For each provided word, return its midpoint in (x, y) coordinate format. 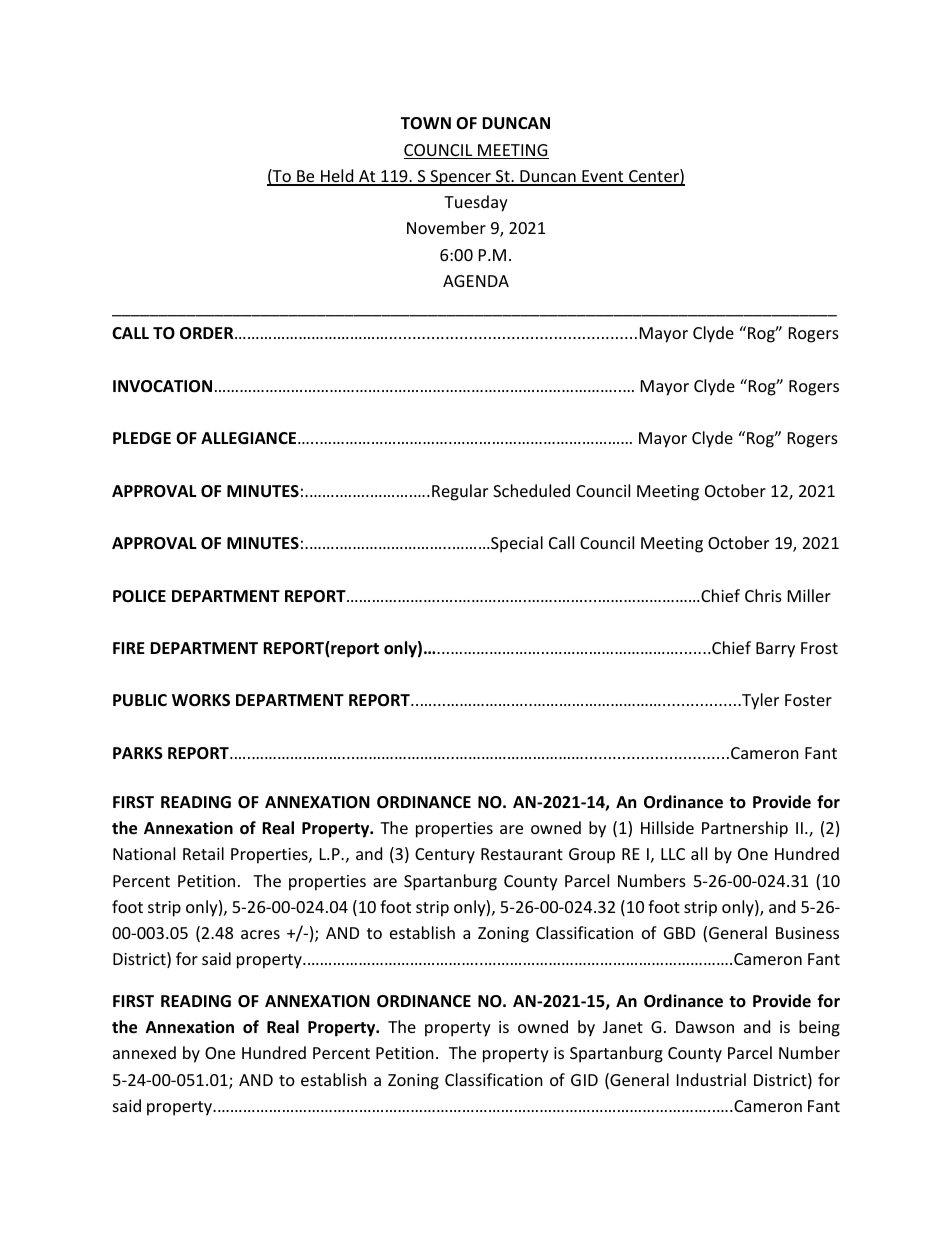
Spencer (460, 178)
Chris (763, 595)
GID (584, 1080)
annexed (144, 1052)
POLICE (139, 596)
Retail (203, 853)
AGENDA (476, 281)
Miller (809, 595)
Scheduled (531, 490)
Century (445, 856)
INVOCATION (162, 386)
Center (654, 177)
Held (337, 177)
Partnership (745, 829)
